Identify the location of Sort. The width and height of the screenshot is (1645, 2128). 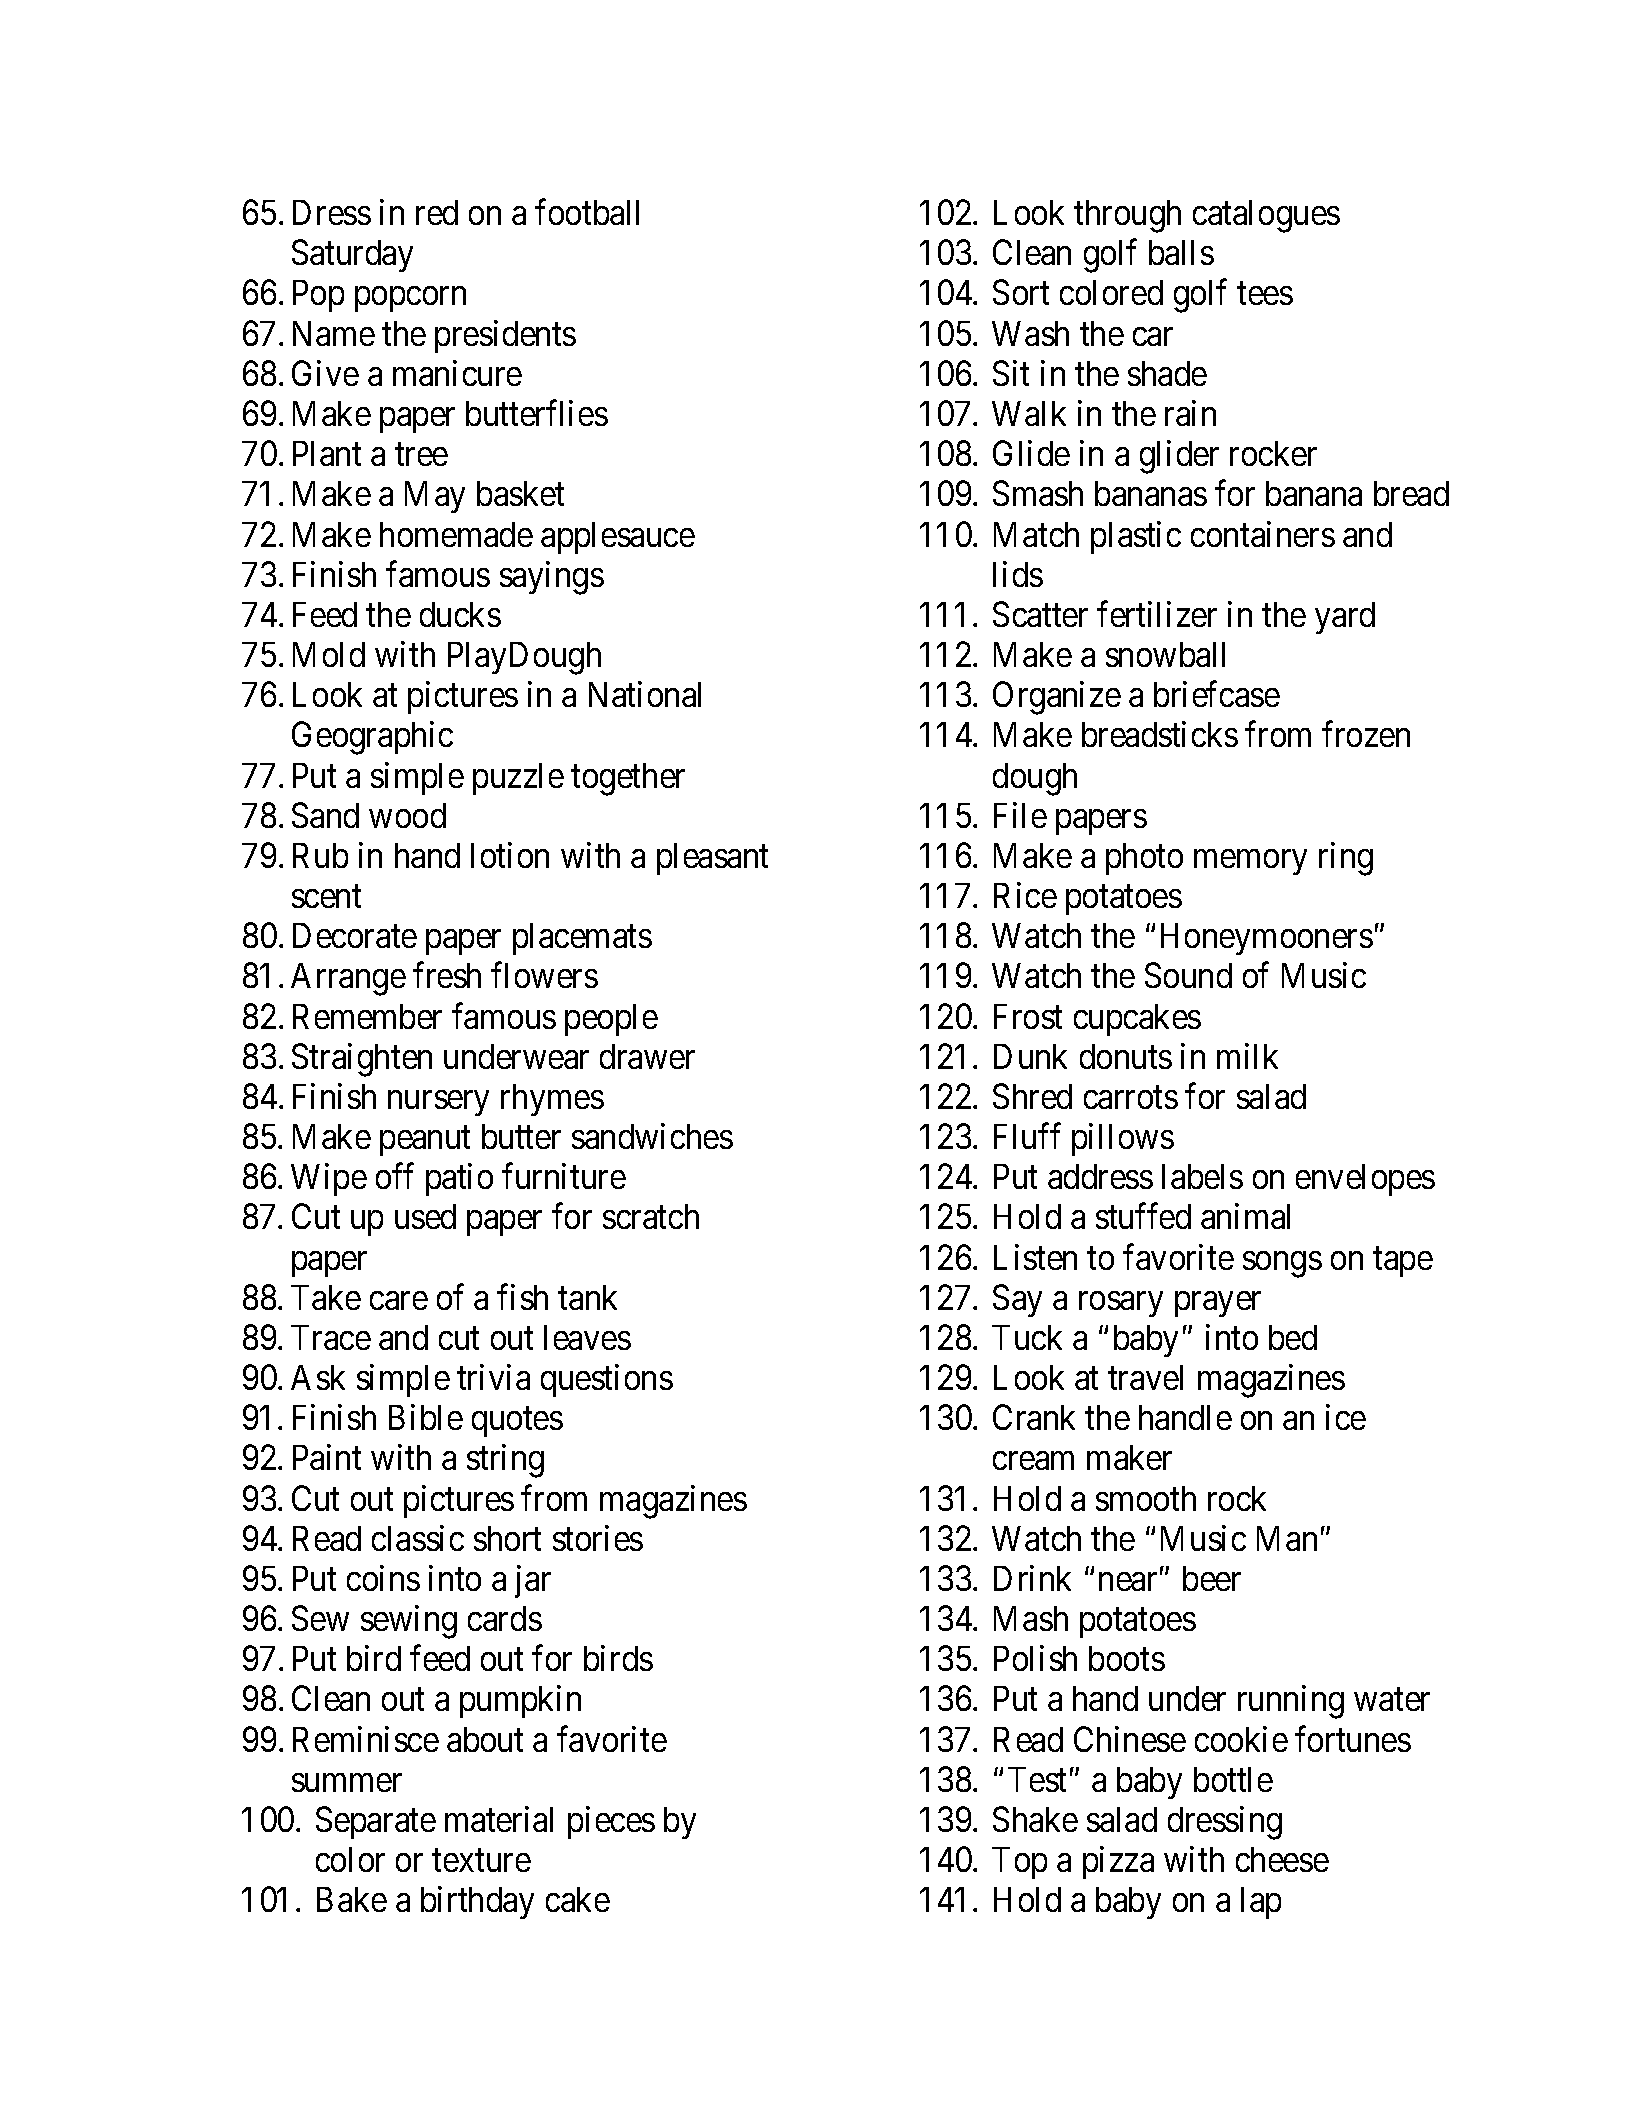
(1021, 292).
